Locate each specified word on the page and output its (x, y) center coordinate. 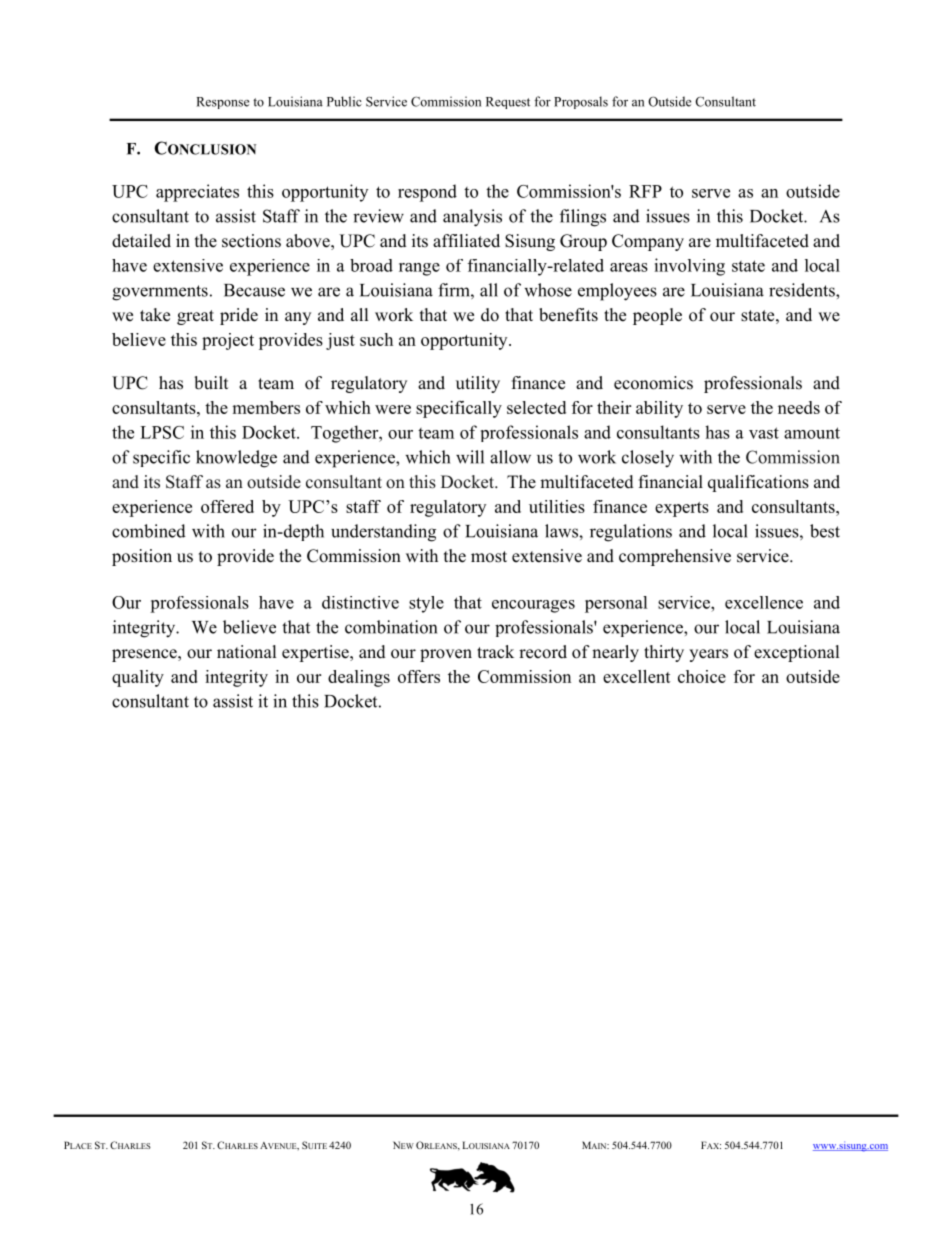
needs (799, 407)
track (495, 652)
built (211, 383)
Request (508, 103)
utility (478, 384)
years (708, 655)
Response (222, 103)
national (246, 652)
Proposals (581, 102)
